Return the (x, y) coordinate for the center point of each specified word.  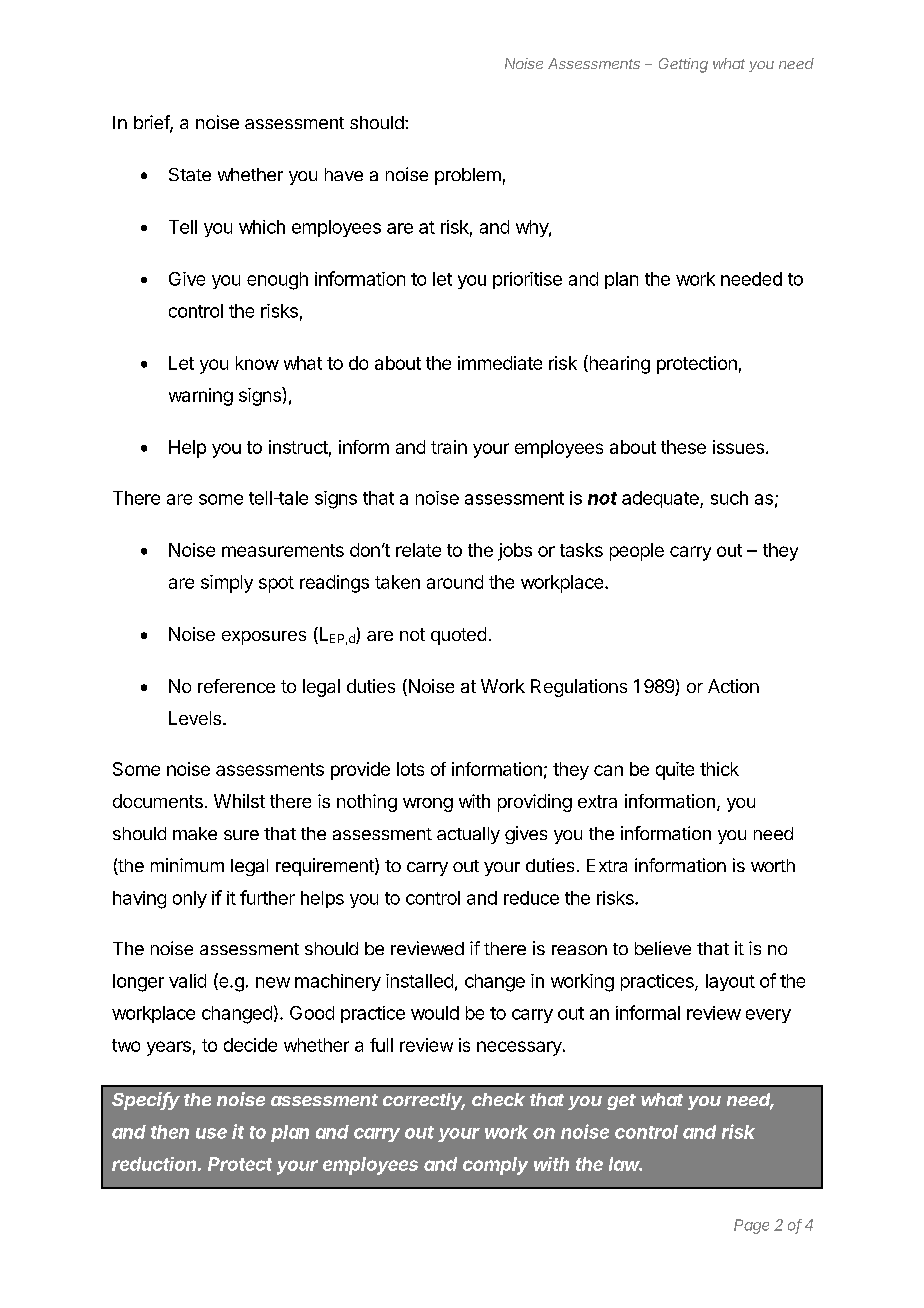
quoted (458, 636)
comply (495, 1166)
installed (419, 981)
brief (152, 123)
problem (468, 176)
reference (236, 686)
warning (201, 397)
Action (733, 686)
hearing (618, 364)
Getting (683, 65)
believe (663, 948)
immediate (500, 363)
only (190, 899)
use (211, 1133)
